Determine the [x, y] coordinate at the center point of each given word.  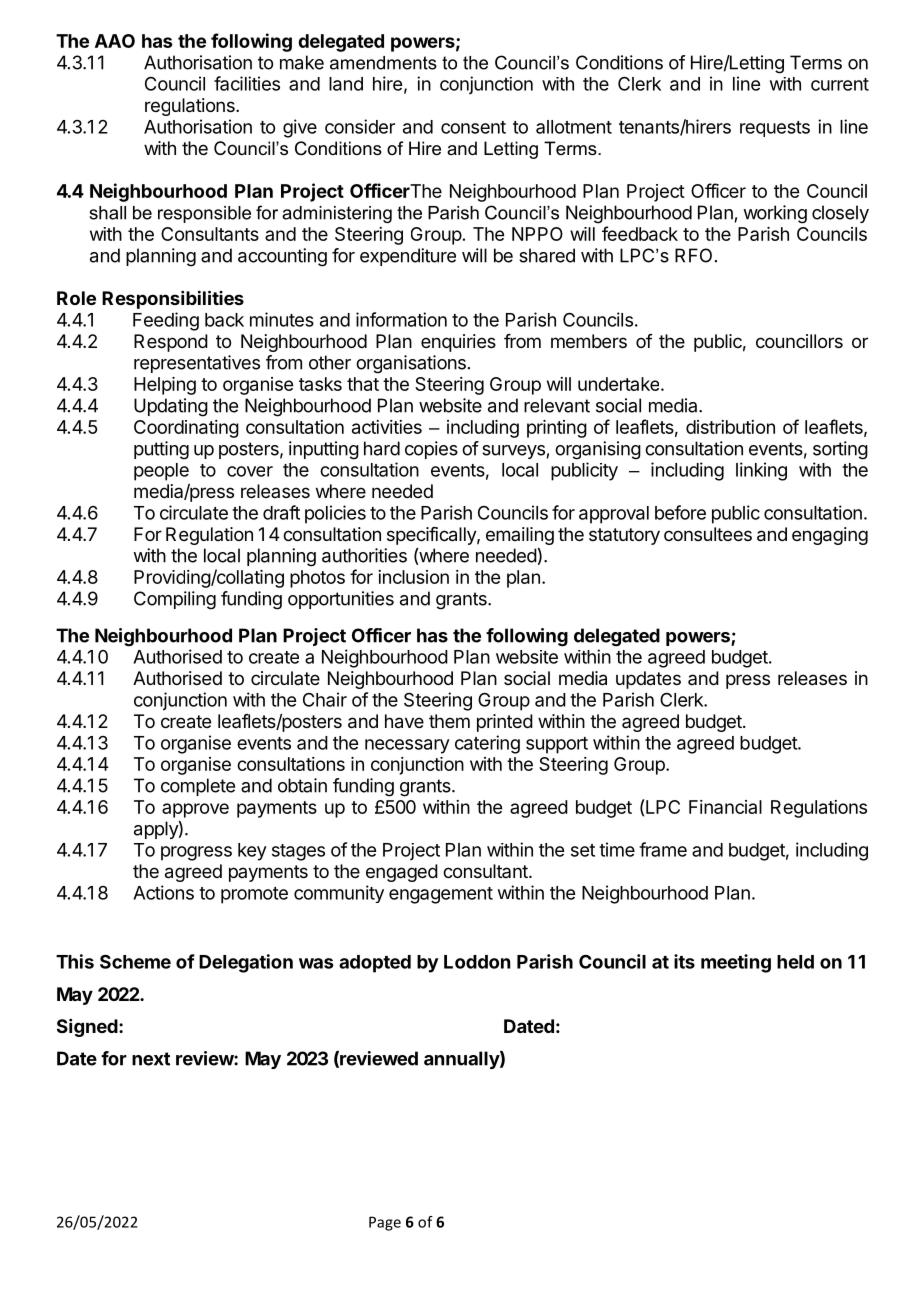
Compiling [175, 600]
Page [385, 1223]
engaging [830, 536]
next [151, 1059]
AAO [115, 41]
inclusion [413, 577]
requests [775, 129]
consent [473, 127]
